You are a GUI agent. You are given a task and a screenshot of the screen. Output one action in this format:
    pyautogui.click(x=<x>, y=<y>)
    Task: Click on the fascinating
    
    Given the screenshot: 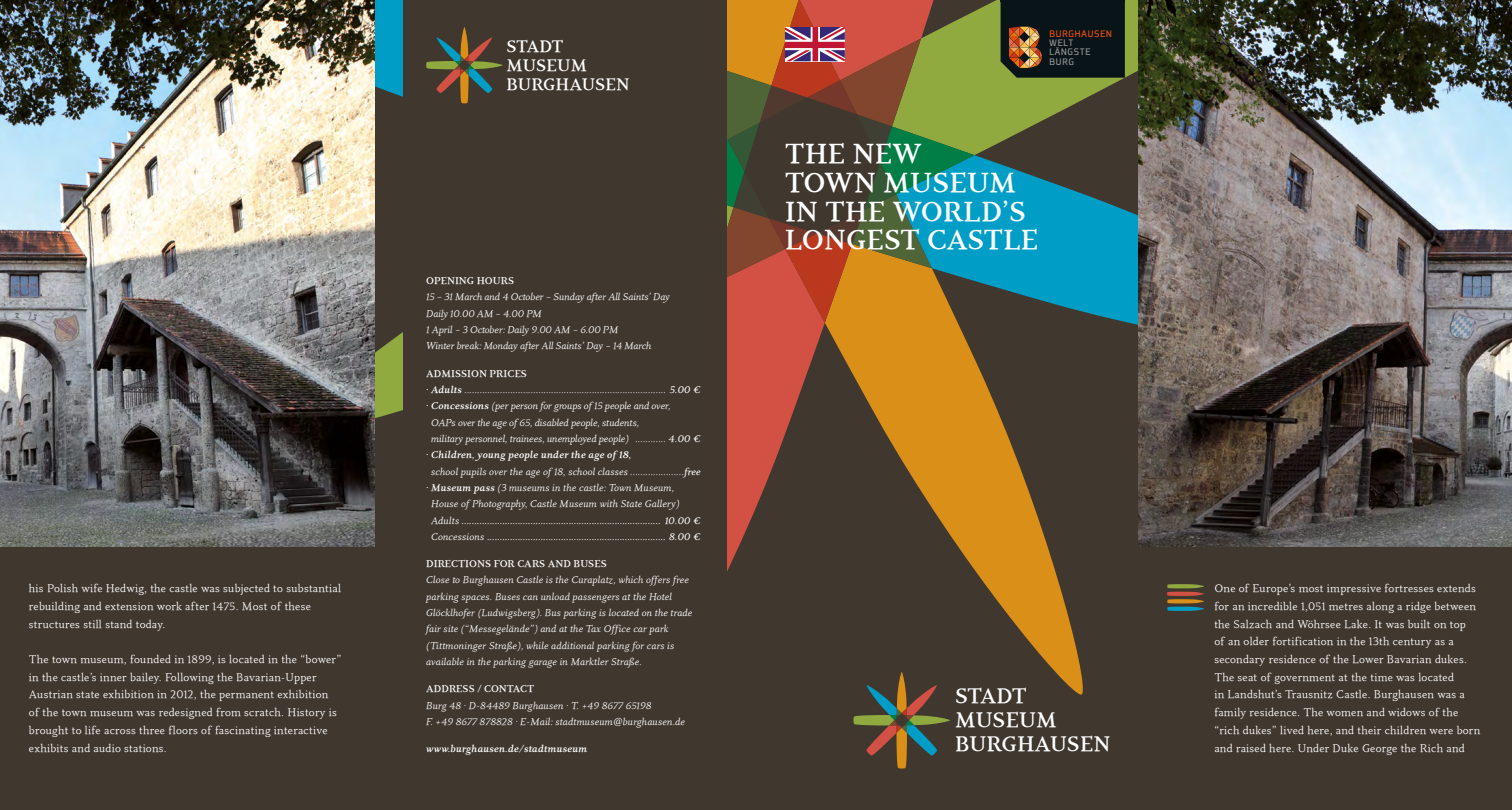 What is the action you would take?
    pyautogui.click(x=243, y=731)
